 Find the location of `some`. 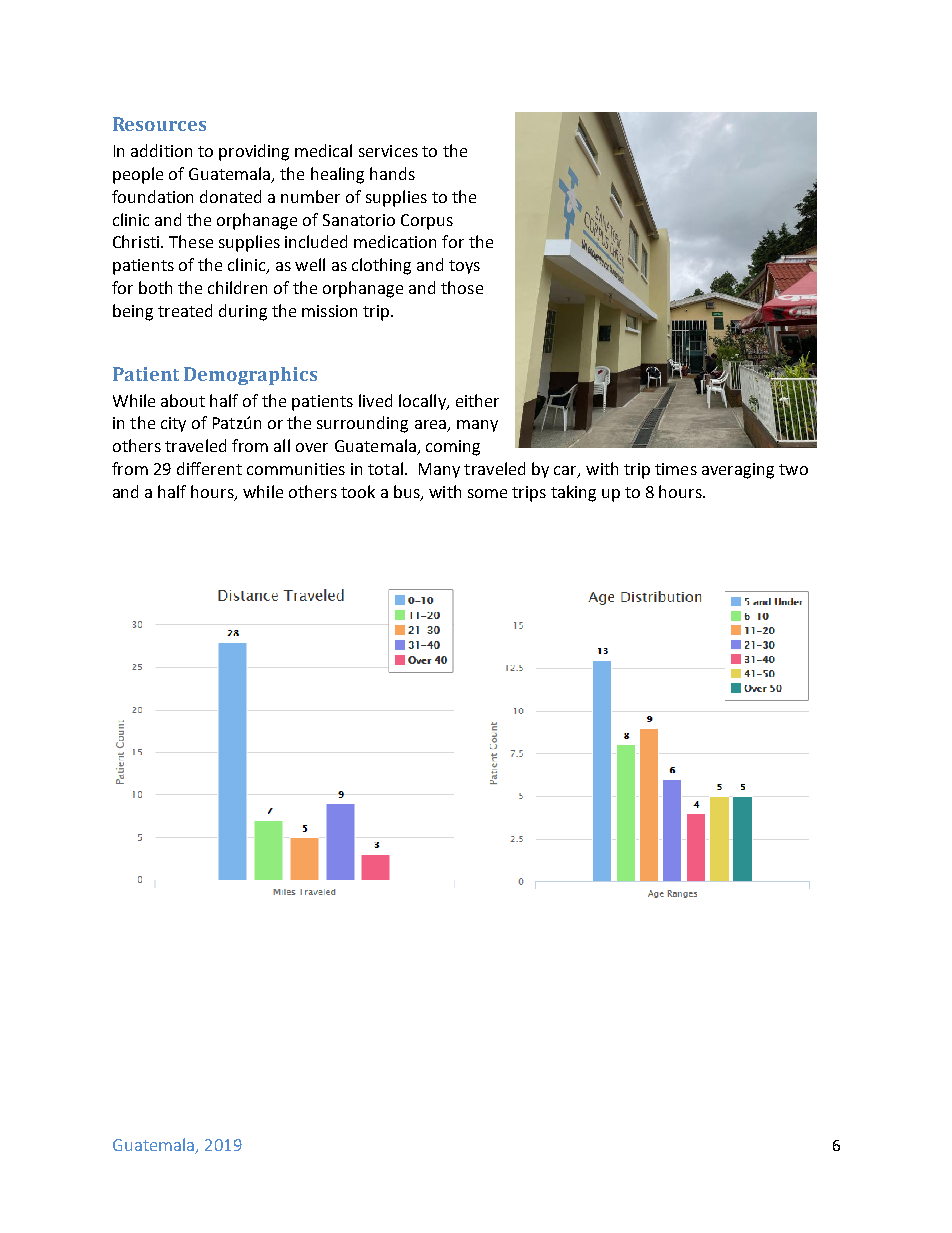

some is located at coordinates (487, 493).
